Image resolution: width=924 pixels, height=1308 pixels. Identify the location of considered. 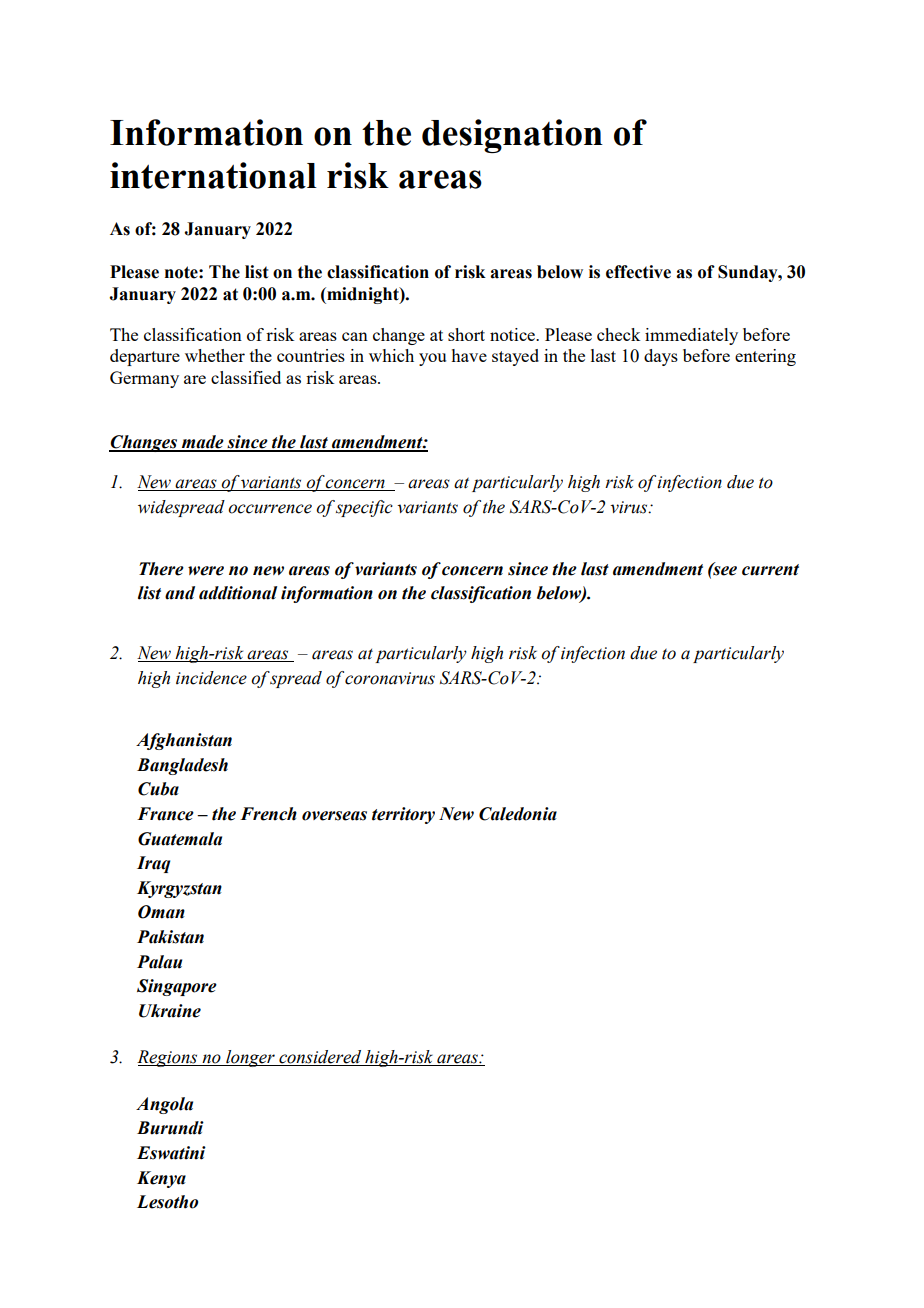
(320, 1058).
